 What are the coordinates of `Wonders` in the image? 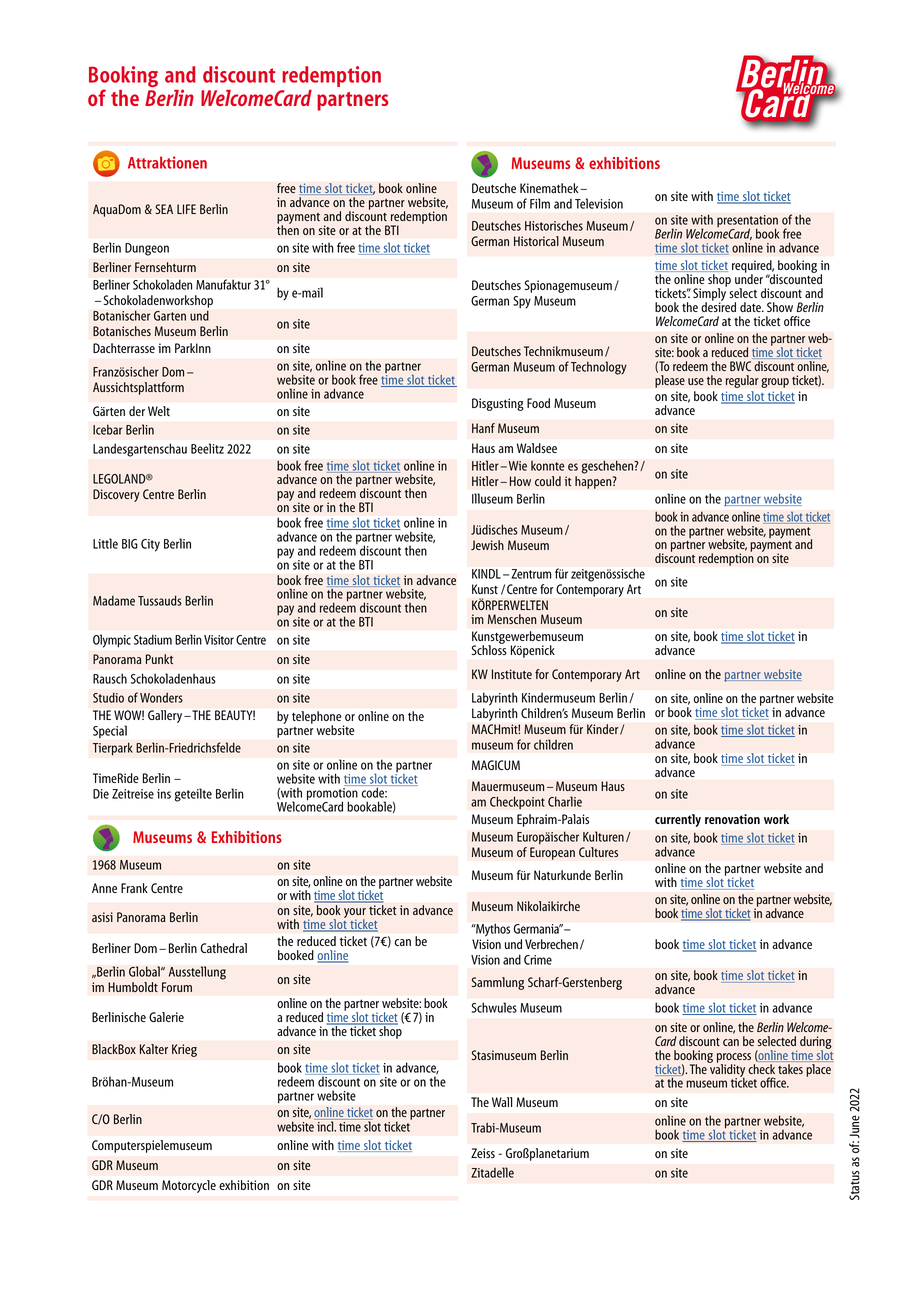 It's located at (161, 697).
